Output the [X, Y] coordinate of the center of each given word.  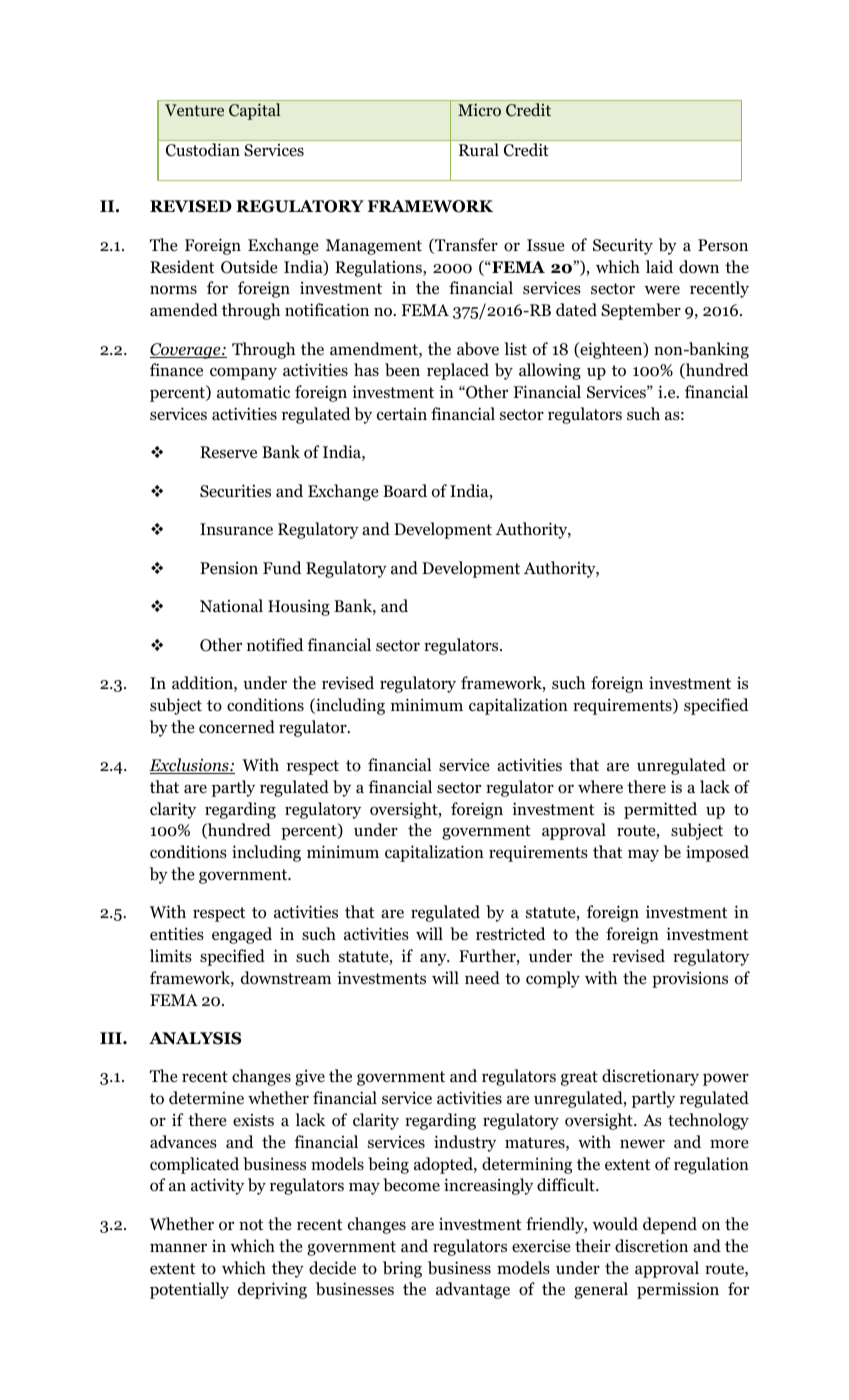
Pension [229, 568]
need [482, 978]
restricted [511, 934]
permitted [660, 810]
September [641, 311]
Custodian [203, 149]
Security [623, 247]
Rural [479, 149]
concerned [237, 727]
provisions [690, 979]
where [600, 787]
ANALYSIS [195, 1038]
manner [178, 1247]
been [402, 370]
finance [176, 369]
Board [405, 491]
